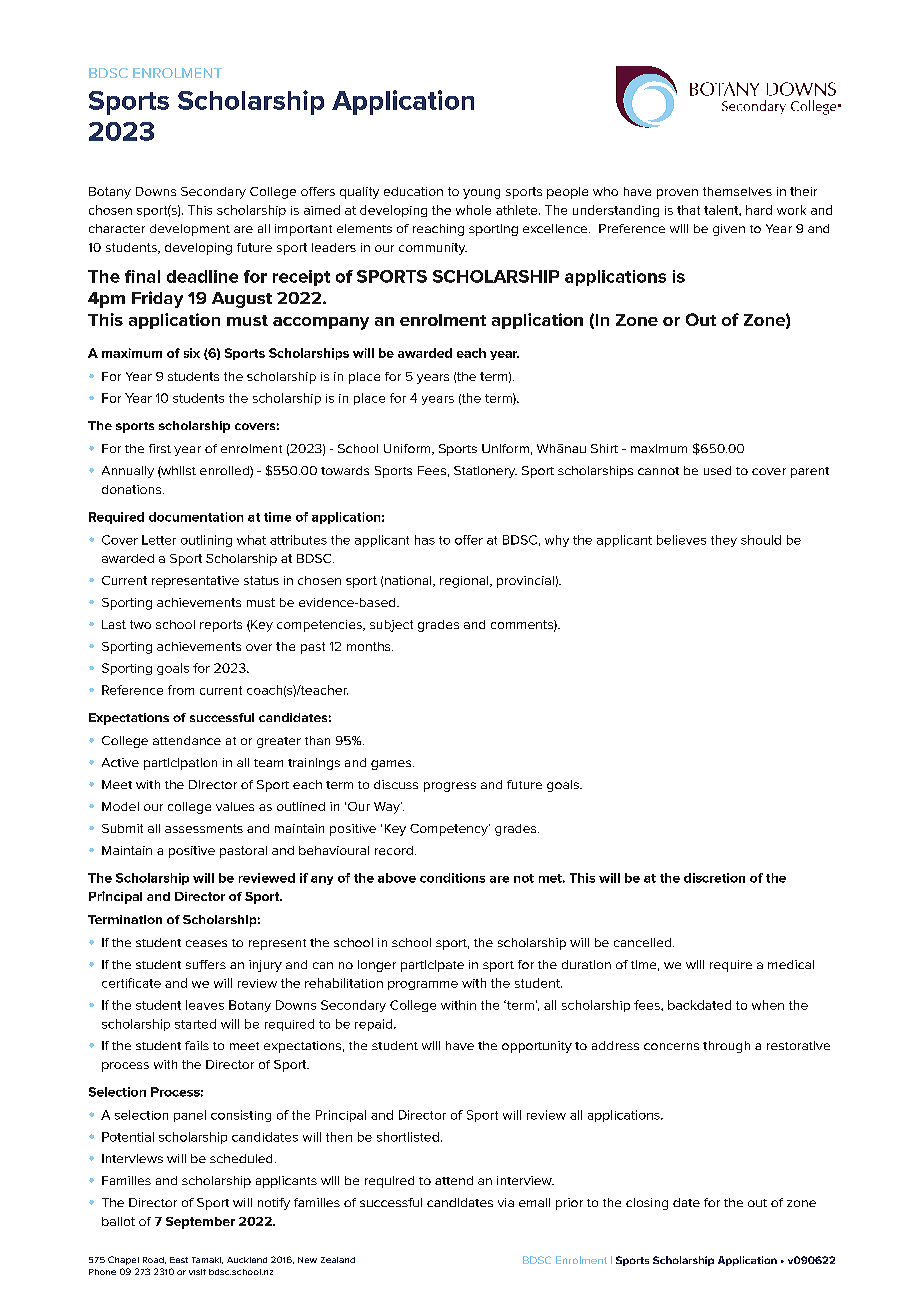  What do you see at coordinates (714, 878) in the document?
I see `discretion` at bounding box center [714, 878].
